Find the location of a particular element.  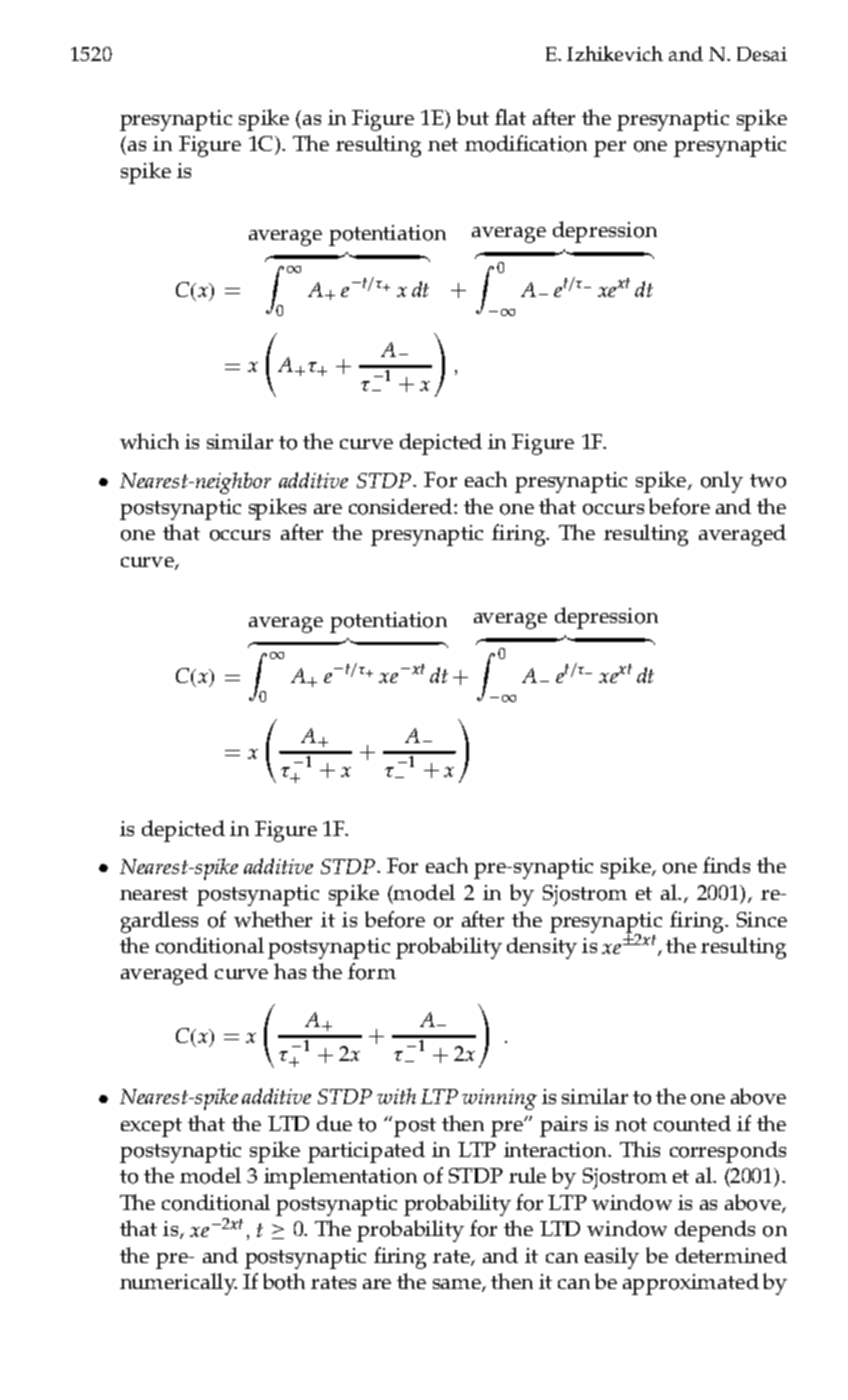

only is located at coordinates (722, 482).
